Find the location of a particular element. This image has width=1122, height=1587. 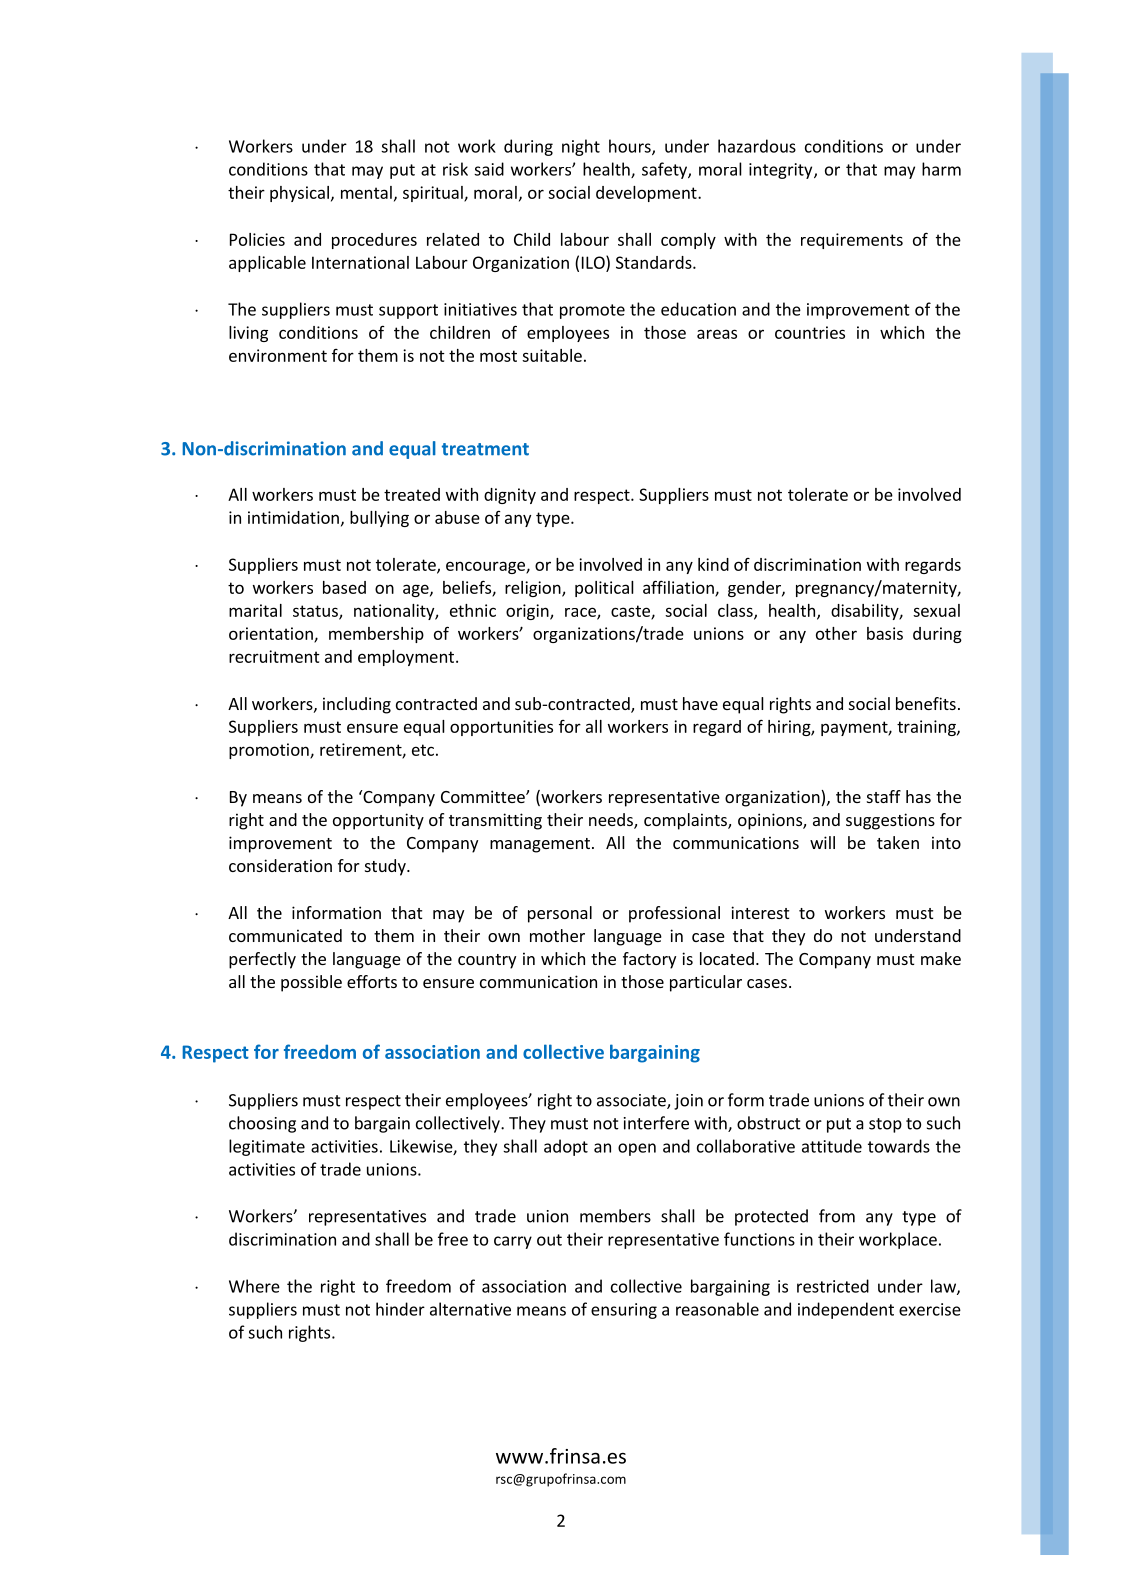

requirements is located at coordinates (852, 241).
